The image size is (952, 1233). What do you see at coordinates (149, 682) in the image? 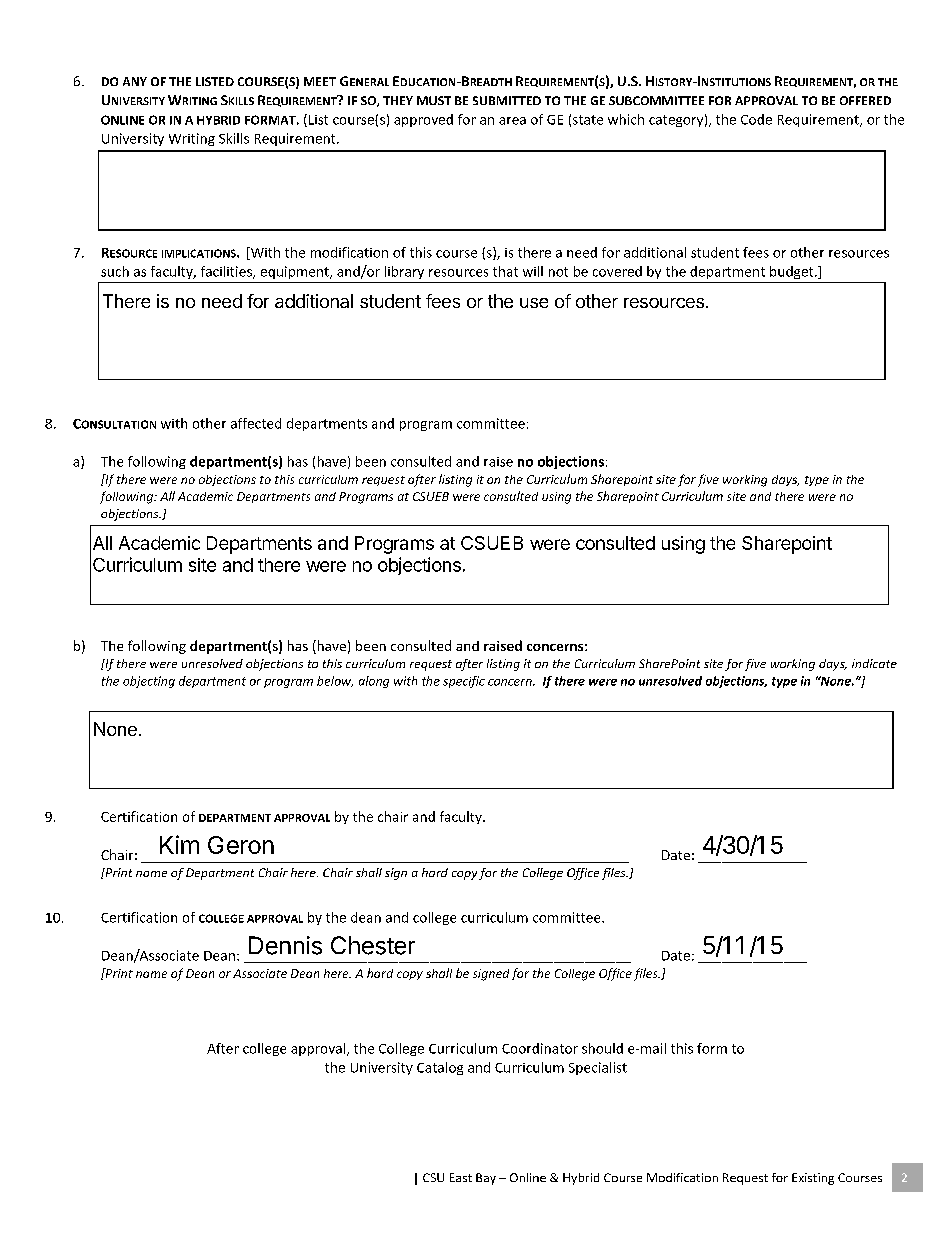
I see `objecting` at bounding box center [149, 682].
